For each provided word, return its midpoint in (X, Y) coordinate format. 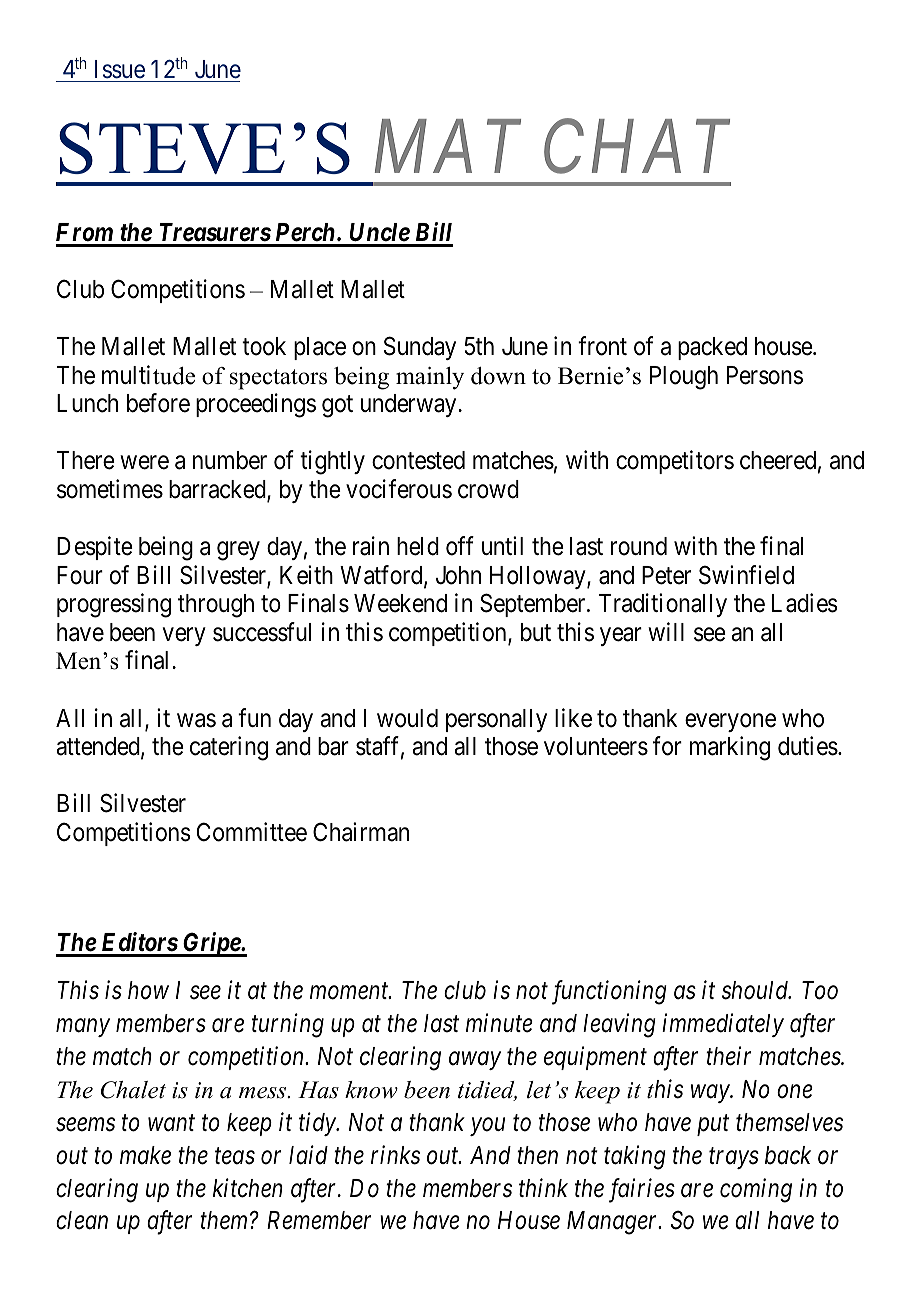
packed (712, 348)
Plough (684, 378)
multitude (148, 375)
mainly (430, 378)
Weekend (400, 603)
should (756, 990)
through (216, 606)
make (145, 1155)
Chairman (361, 832)
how (148, 990)
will (666, 631)
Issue (120, 69)
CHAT (637, 148)
